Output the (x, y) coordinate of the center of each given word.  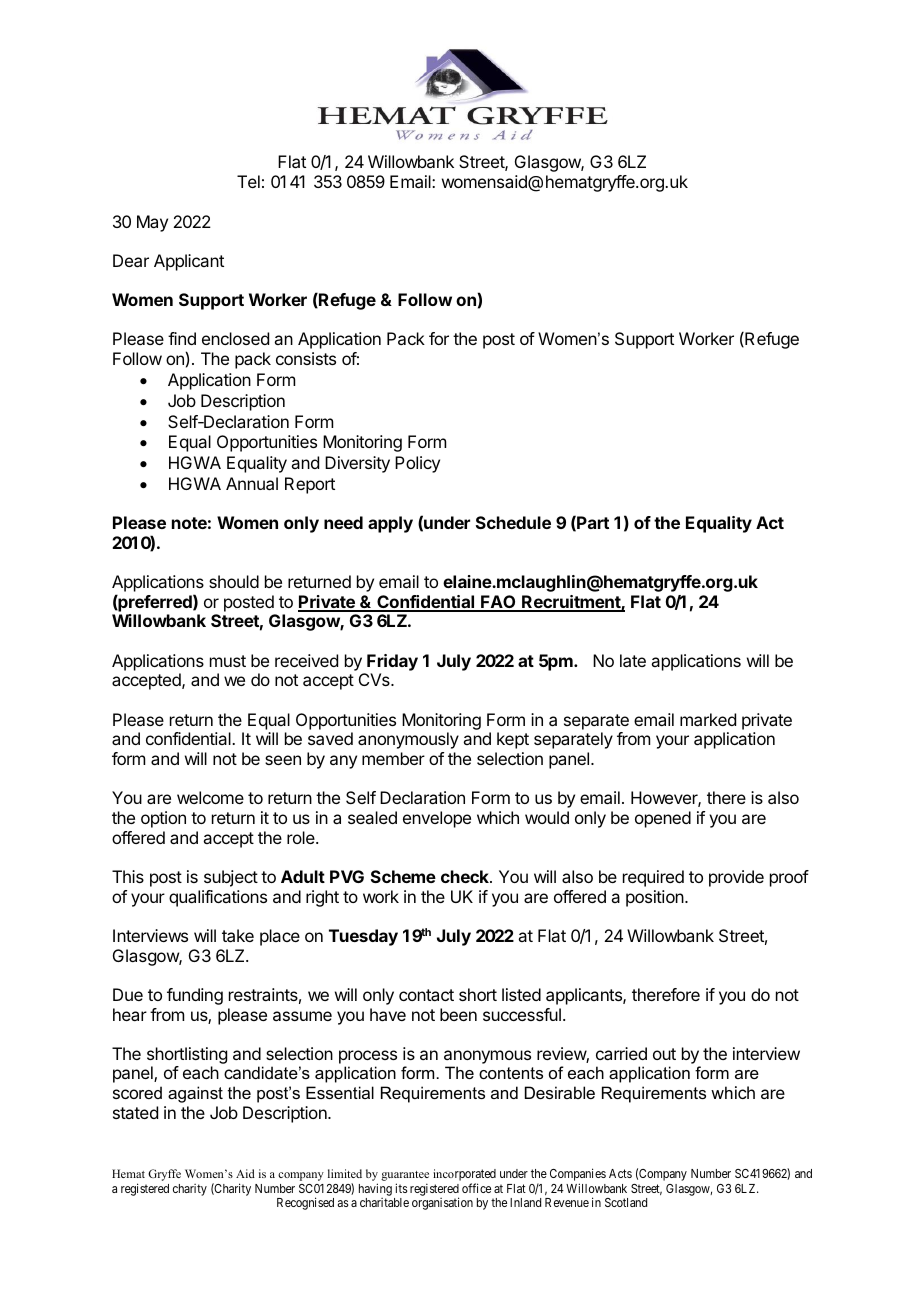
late (633, 660)
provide (736, 878)
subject (231, 878)
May (152, 223)
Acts (620, 1173)
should (234, 581)
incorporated (464, 1176)
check (466, 876)
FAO (498, 603)
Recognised (305, 1203)
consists (306, 358)
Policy (417, 464)
